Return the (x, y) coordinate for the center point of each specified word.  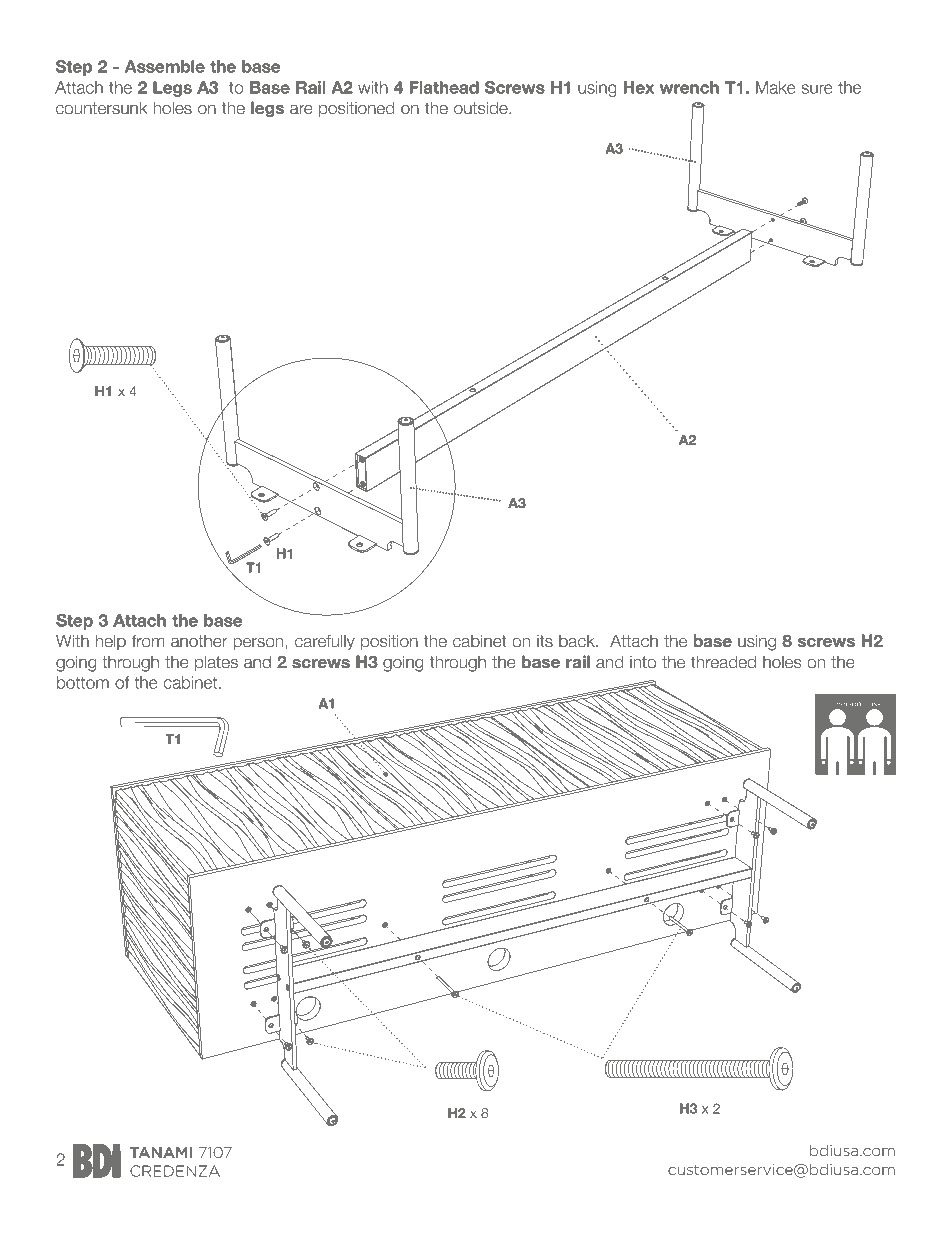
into (643, 662)
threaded (723, 662)
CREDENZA (175, 1171)
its (545, 641)
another (199, 641)
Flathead (444, 87)
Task (873, 703)
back (578, 641)
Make (776, 87)
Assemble (165, 66)
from (148, 641)
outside (482, 108)
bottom (83, 682)
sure (817, 89)
